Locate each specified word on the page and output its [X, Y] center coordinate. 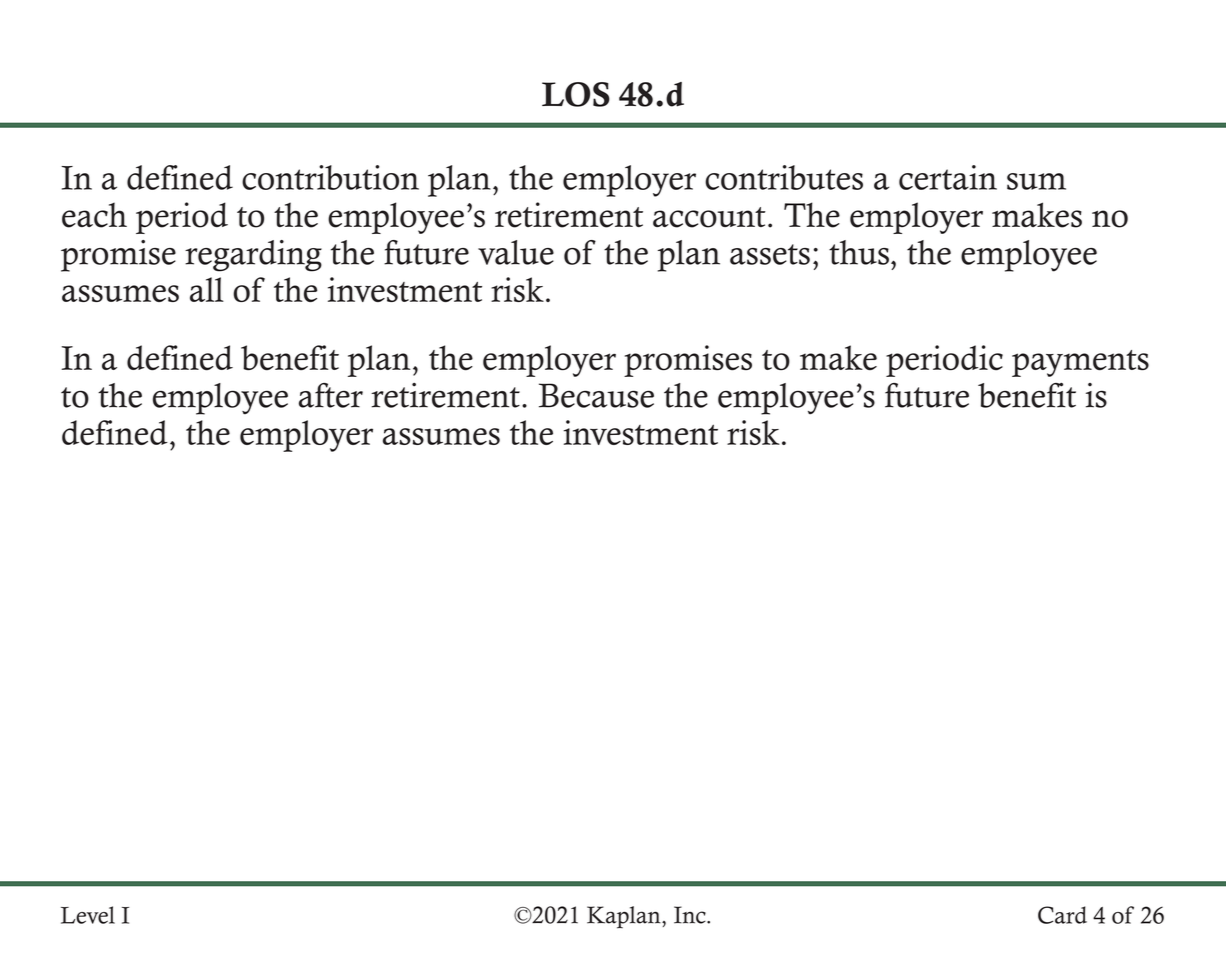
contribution [330, 177]
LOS [576, 94]
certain [948, 177]
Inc [691, 915]
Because [596, 395]
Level [88, 915]
